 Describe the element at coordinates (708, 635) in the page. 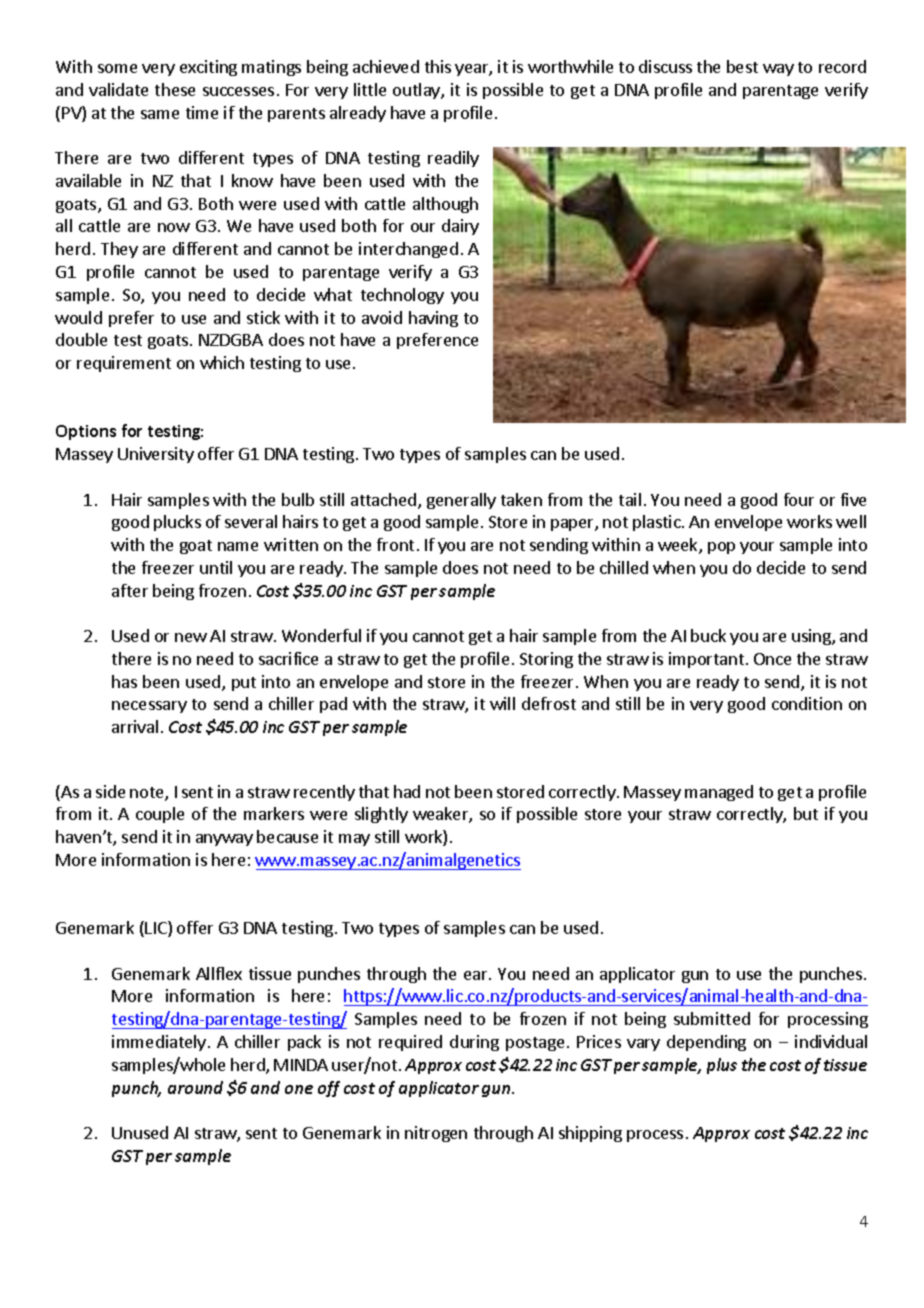

I see `buck` at that location.
